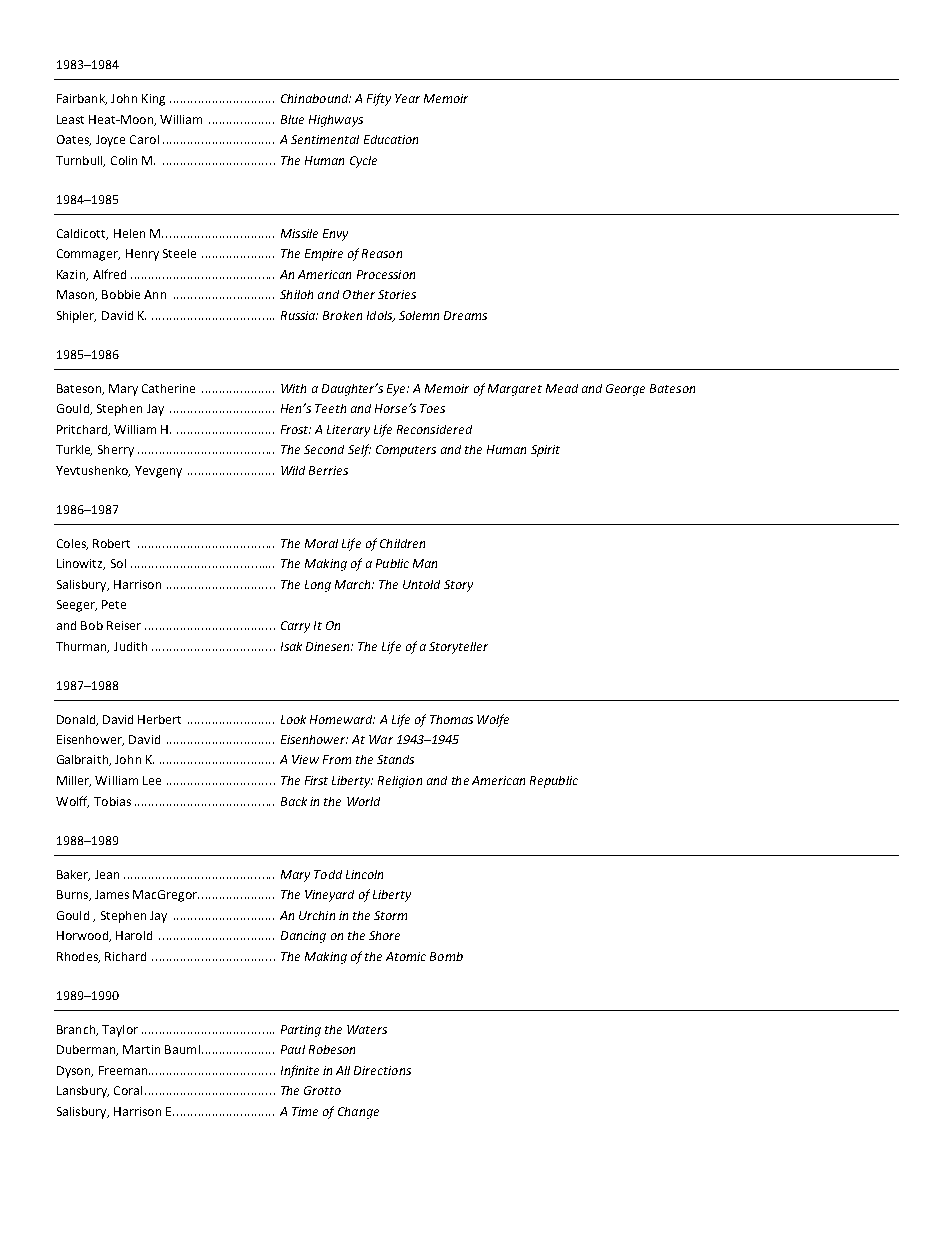 This image has width=952, height=1233. I want to click on Freeman, so click(124, 1070).
